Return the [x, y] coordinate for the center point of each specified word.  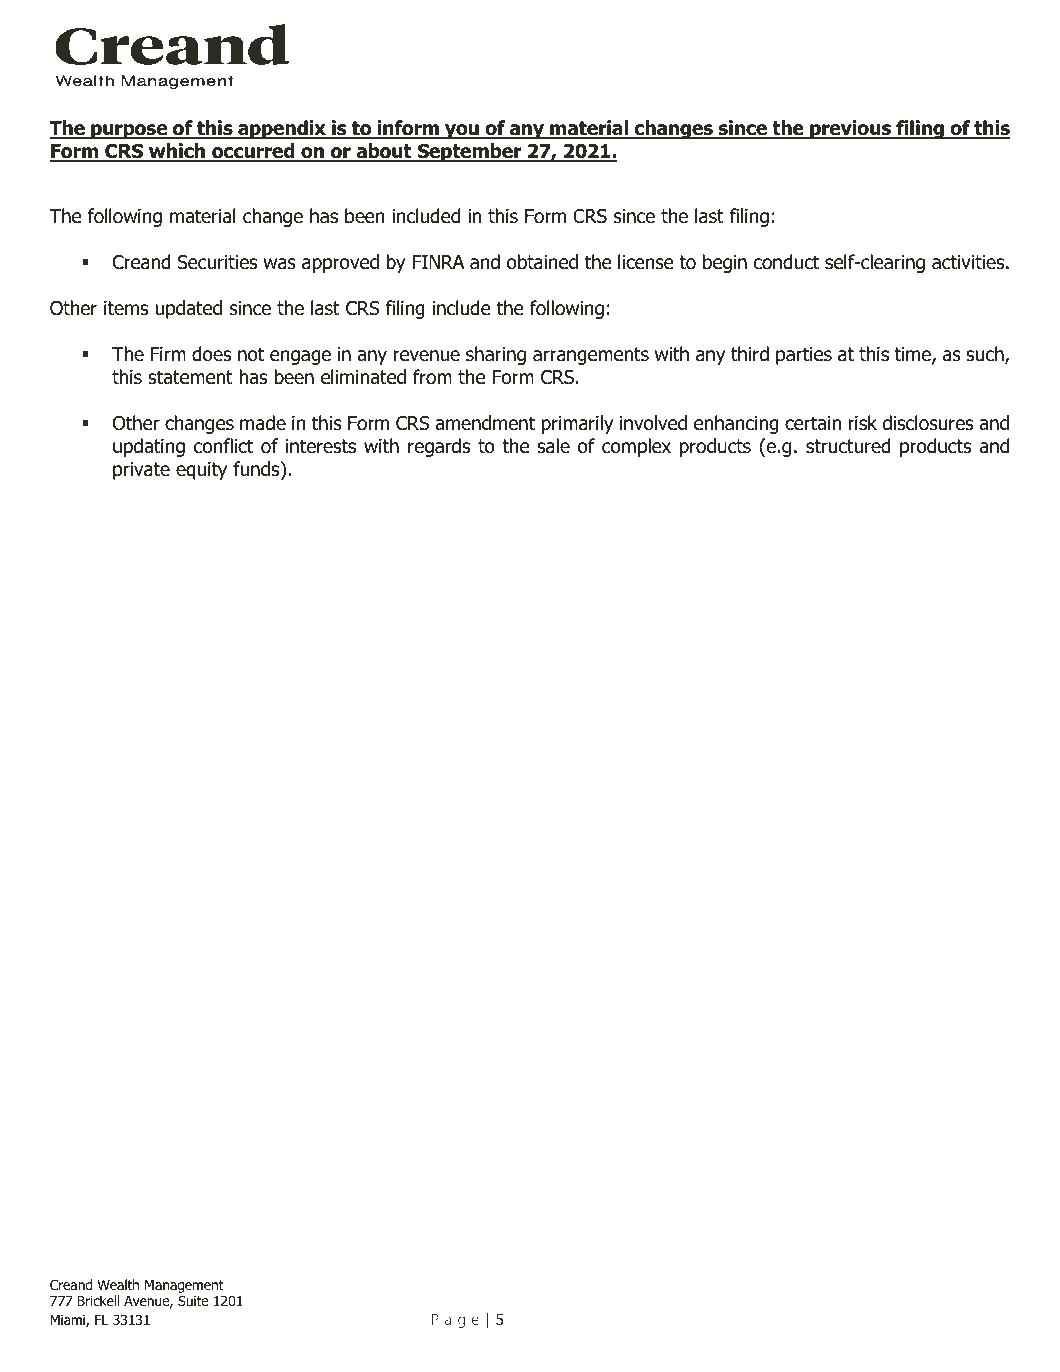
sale [553, 446]
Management [185, 1288]
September [469, 152]
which [177, 152]
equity [201, 471]
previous [851, 129]
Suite [193, 1300]
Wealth [118, 1284]
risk [862, 423]
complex [636, 447]
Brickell [98, 1300]
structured [848, 446]
